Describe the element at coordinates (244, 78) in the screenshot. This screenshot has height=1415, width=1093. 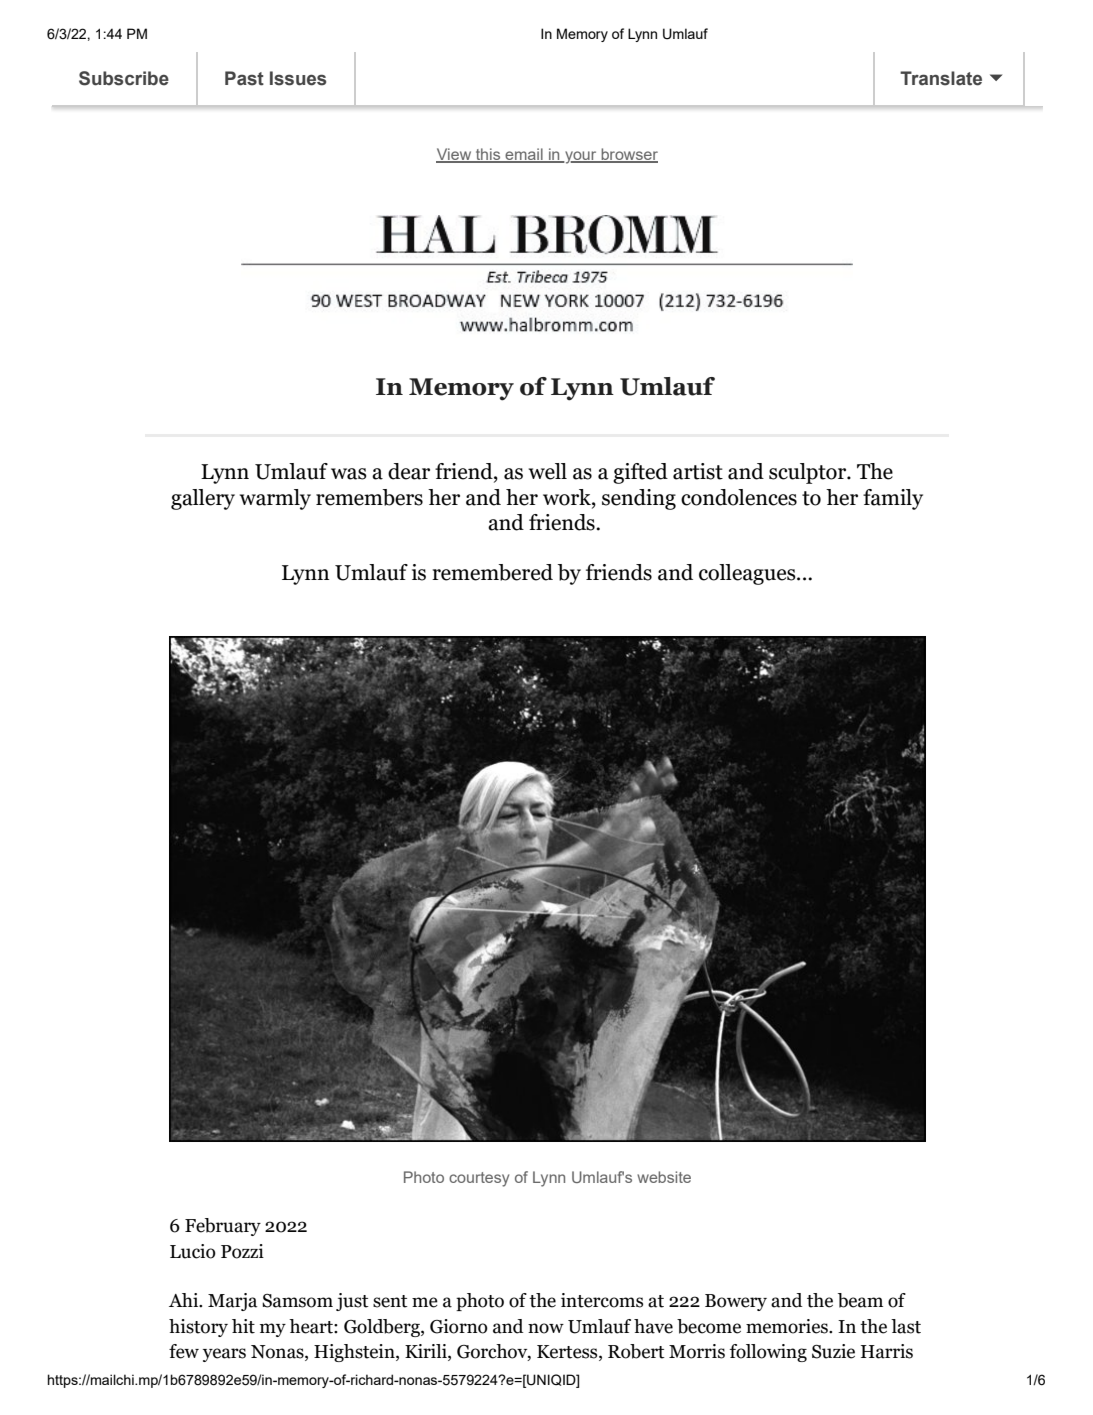
I see `Past` at that location.
